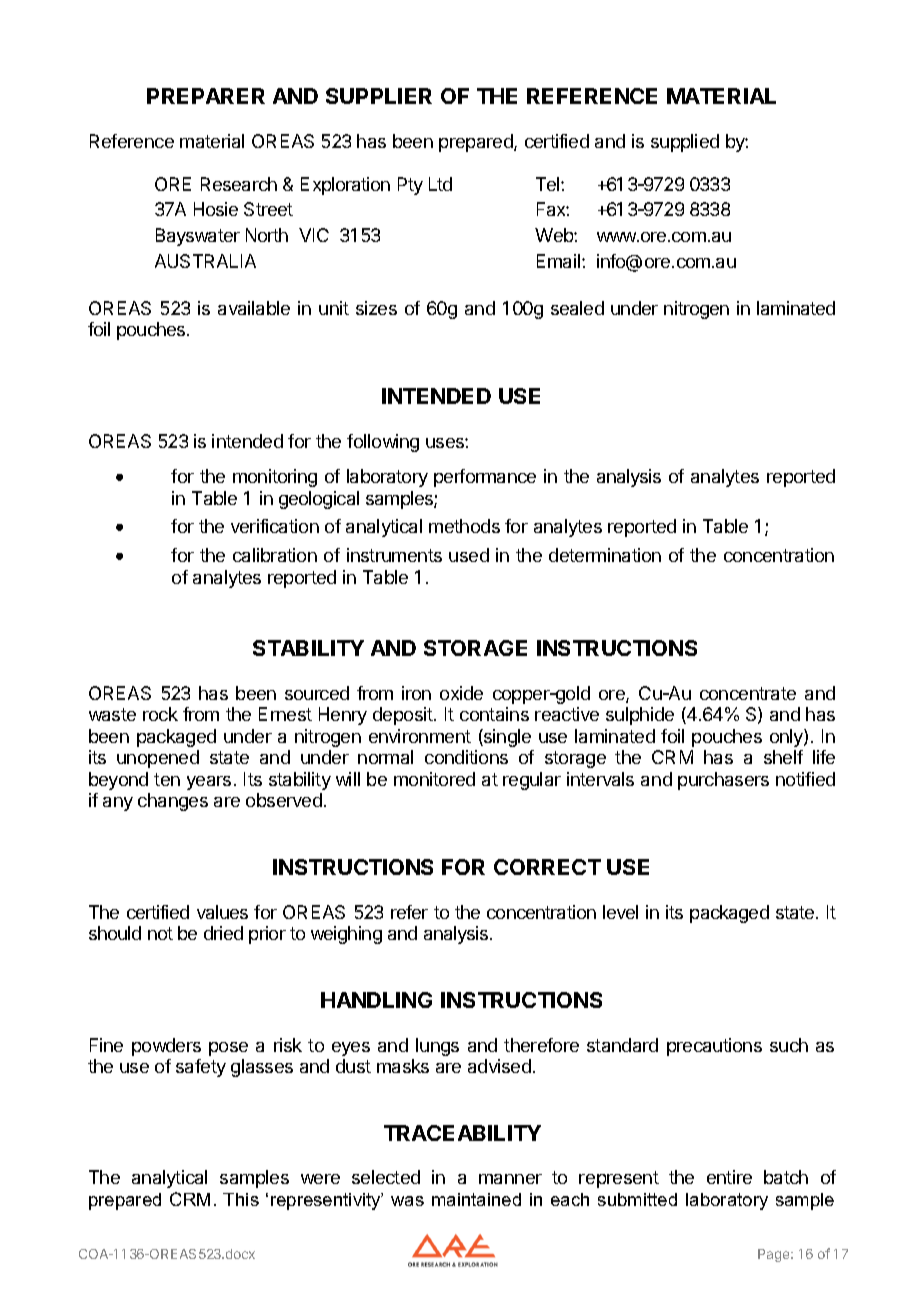 This screenshot has width=924, height=1308. What do you see at coordinates (241, 1199) in the screenshot?
I see `This` at bounding box center [241, 1199].
